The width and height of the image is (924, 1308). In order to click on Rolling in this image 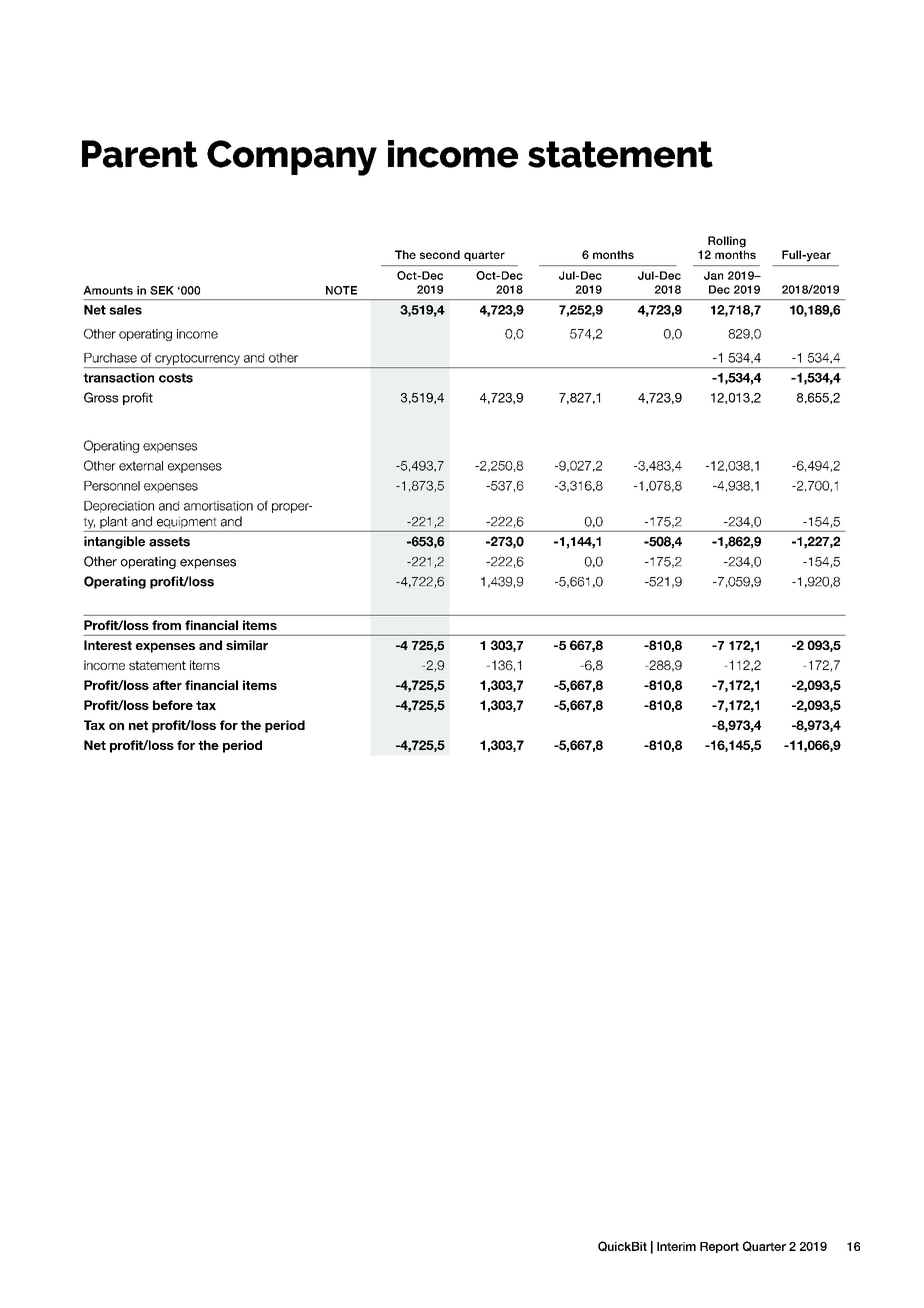, I will do `click(727, 242)`.
